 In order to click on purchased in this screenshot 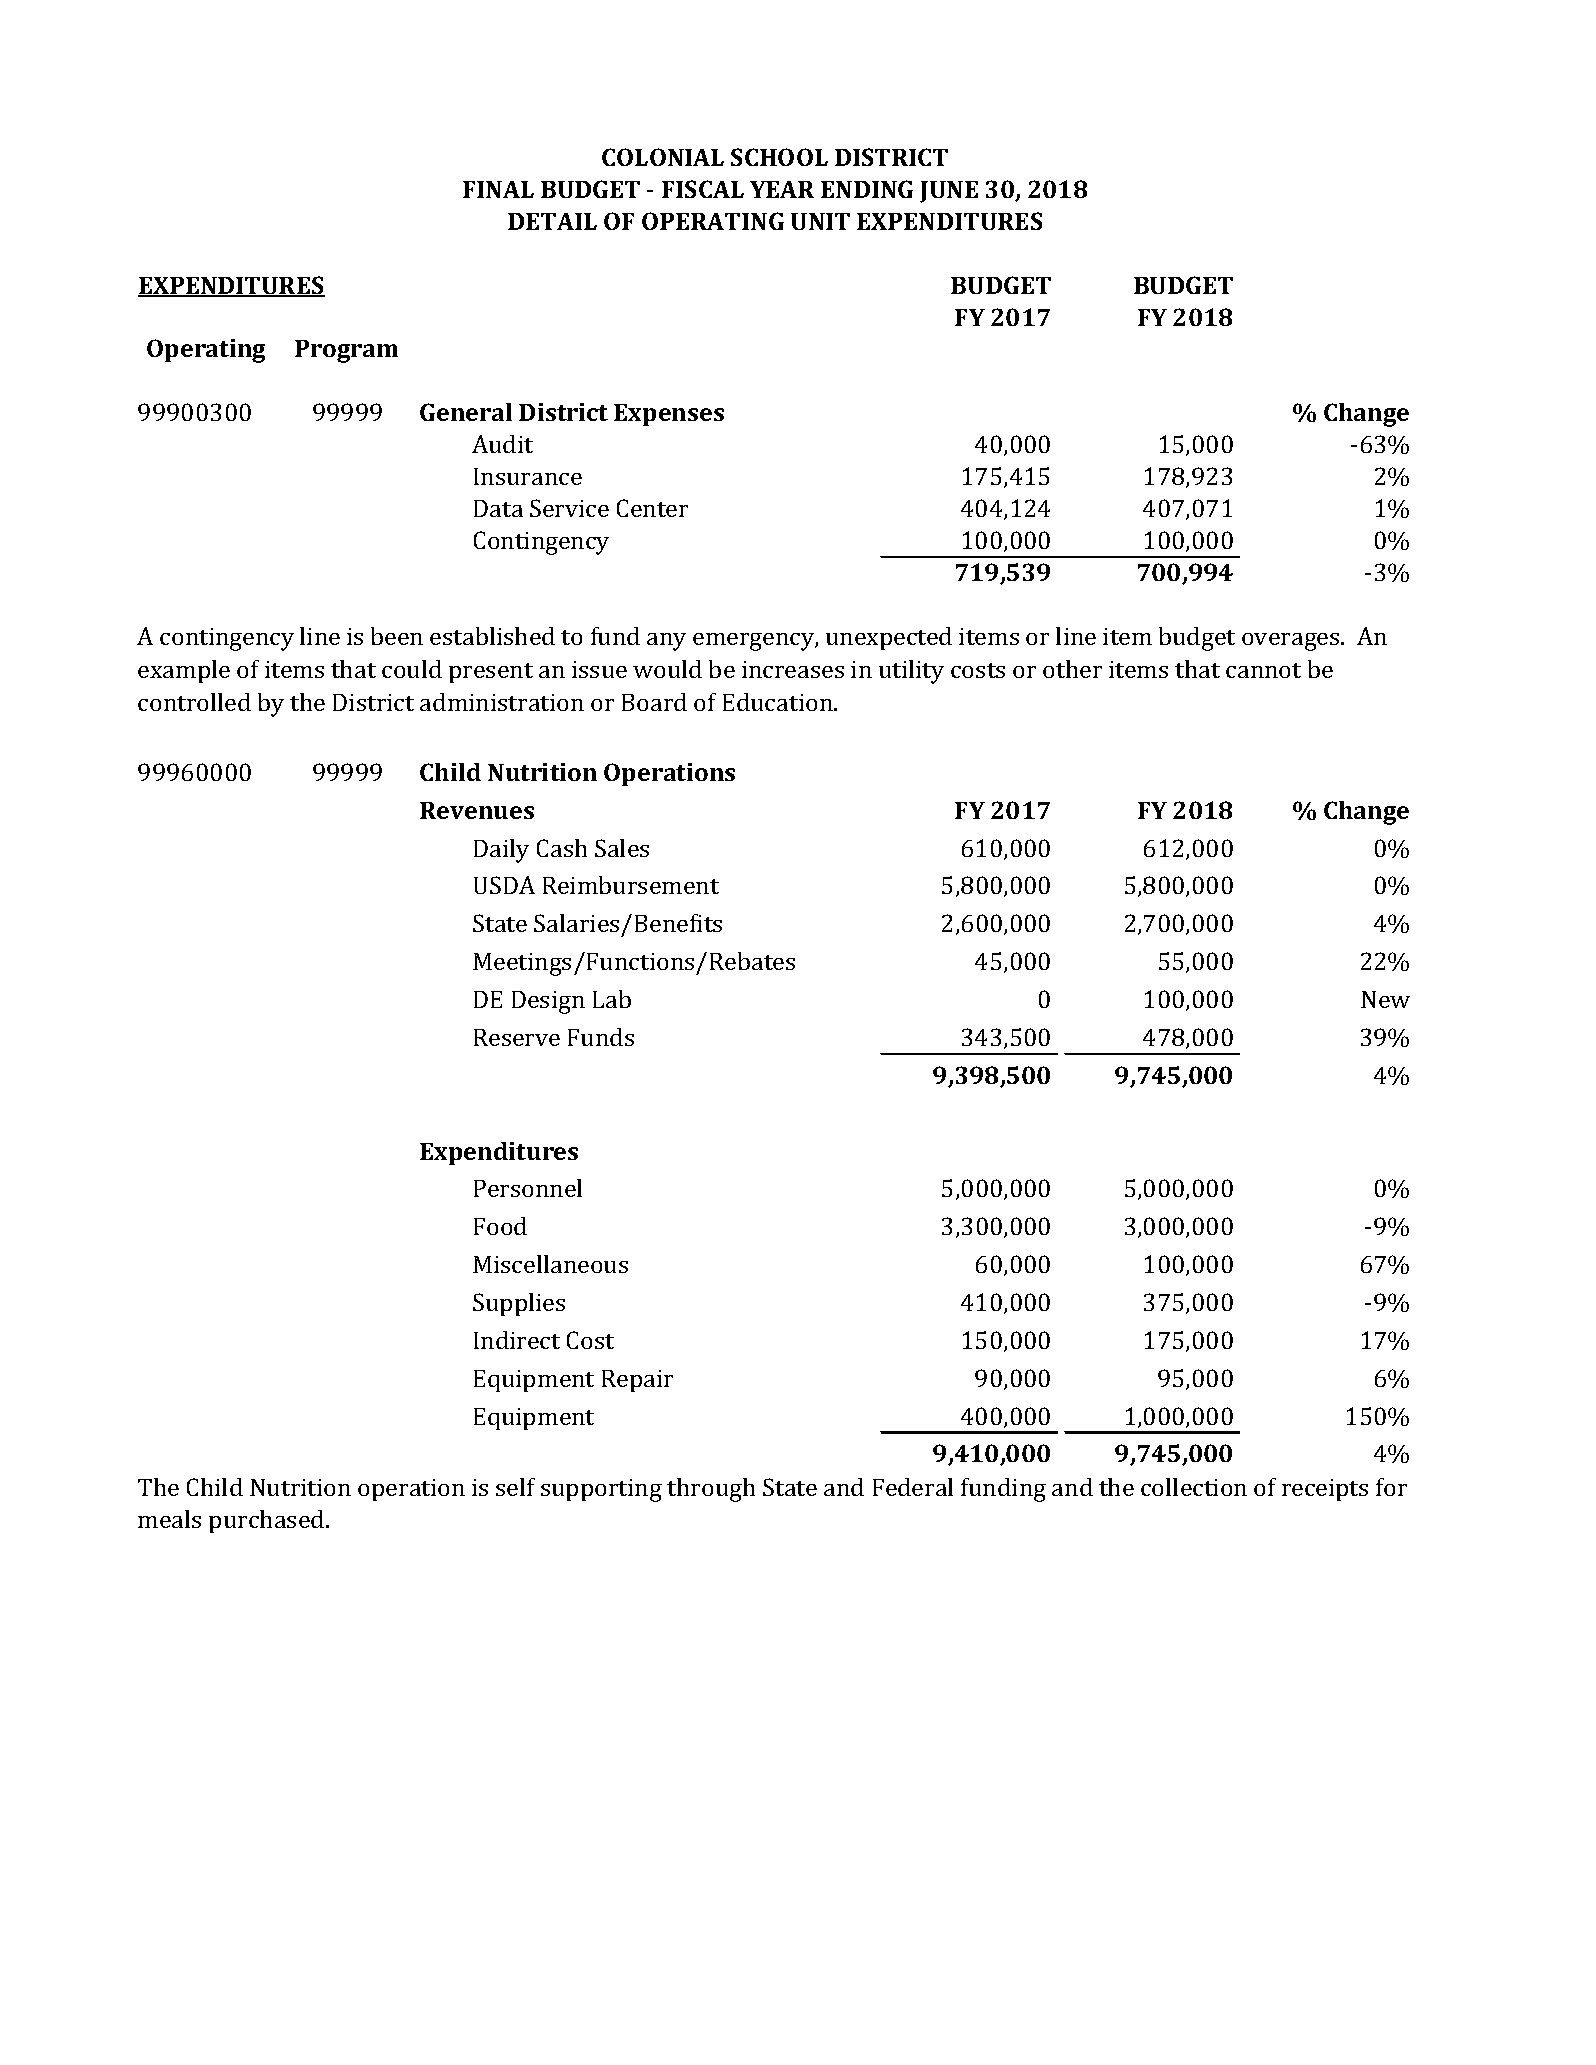, I will do `click(268, 1521)`.
